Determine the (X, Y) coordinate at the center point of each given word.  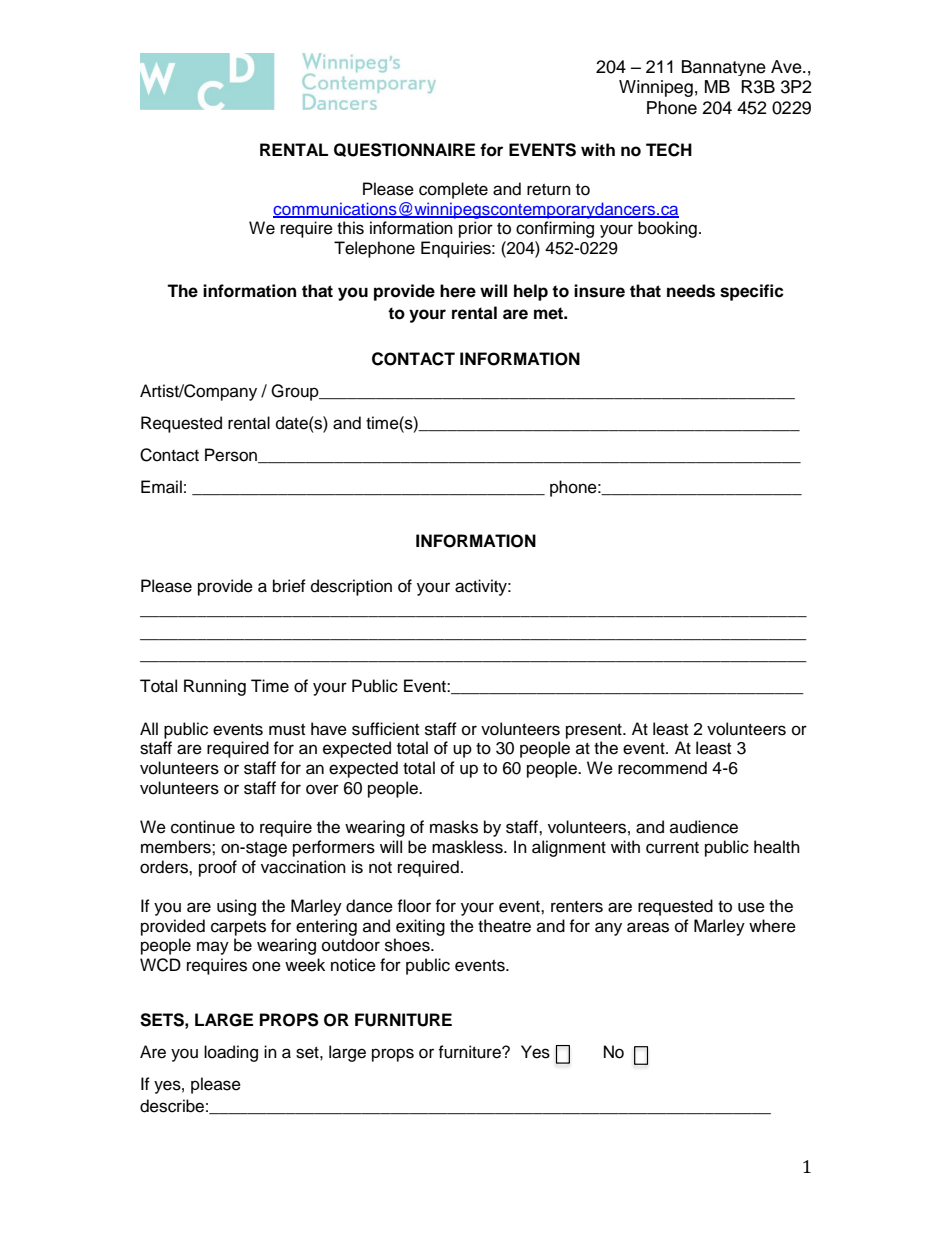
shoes (408, 945)
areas (648, 927)
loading (231, 1053)
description (351, 587)
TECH (669, 150)
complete (453, 190)
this (350, 228)
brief (289, 586)
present (595, 731)
